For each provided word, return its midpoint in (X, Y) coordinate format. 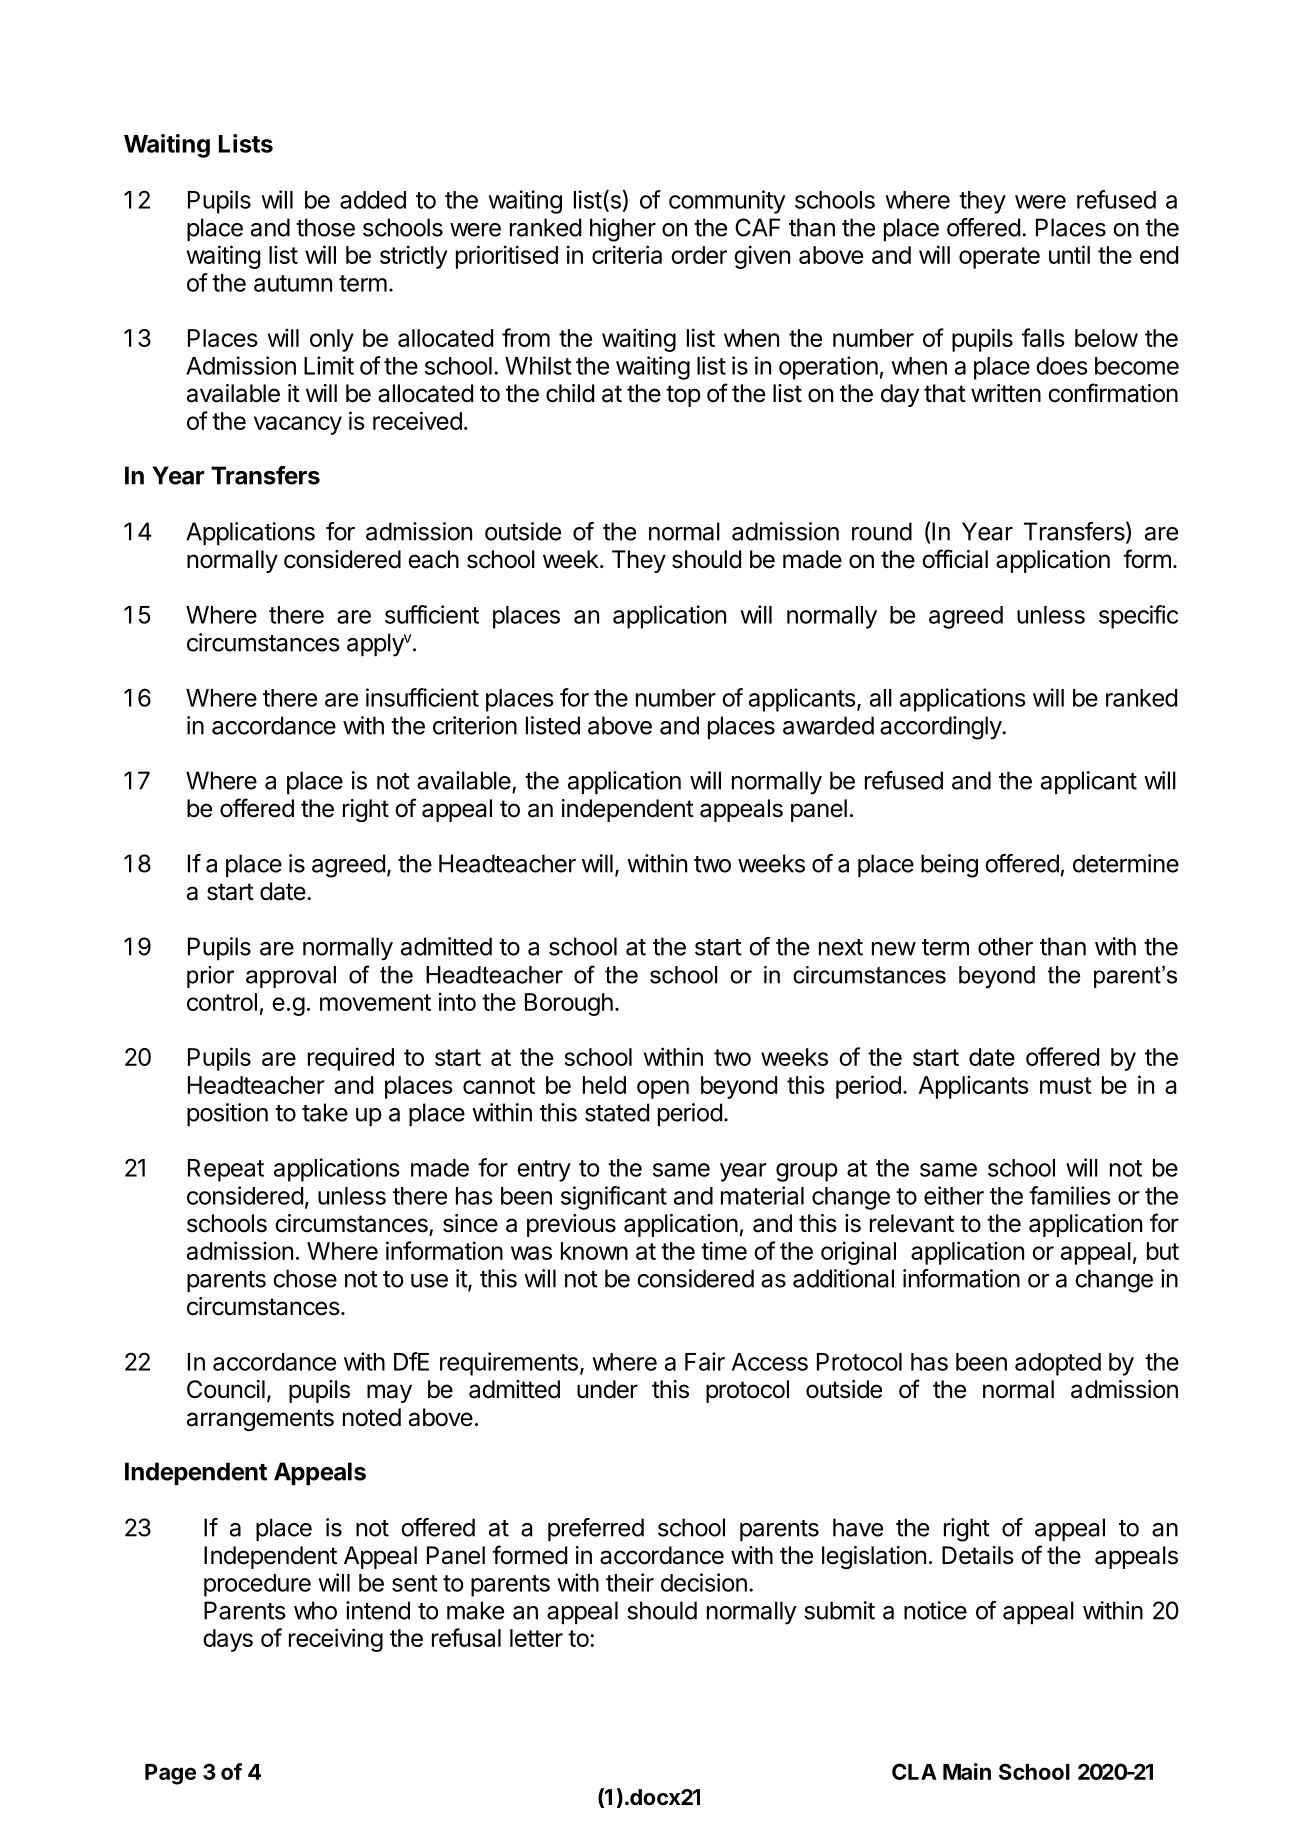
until (1069, 254)
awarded (828, 725)
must (1066, 1085)
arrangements (260, 1420)
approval (291, 977)
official (955, 559)
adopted (1058, 1364)
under (607, 1389)
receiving (336, 1640)
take (325, 1112)
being (949, 866)
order (699, 255)
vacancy (298, 425)
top (683, 396)
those (325, 227)
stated (617, 1112)
